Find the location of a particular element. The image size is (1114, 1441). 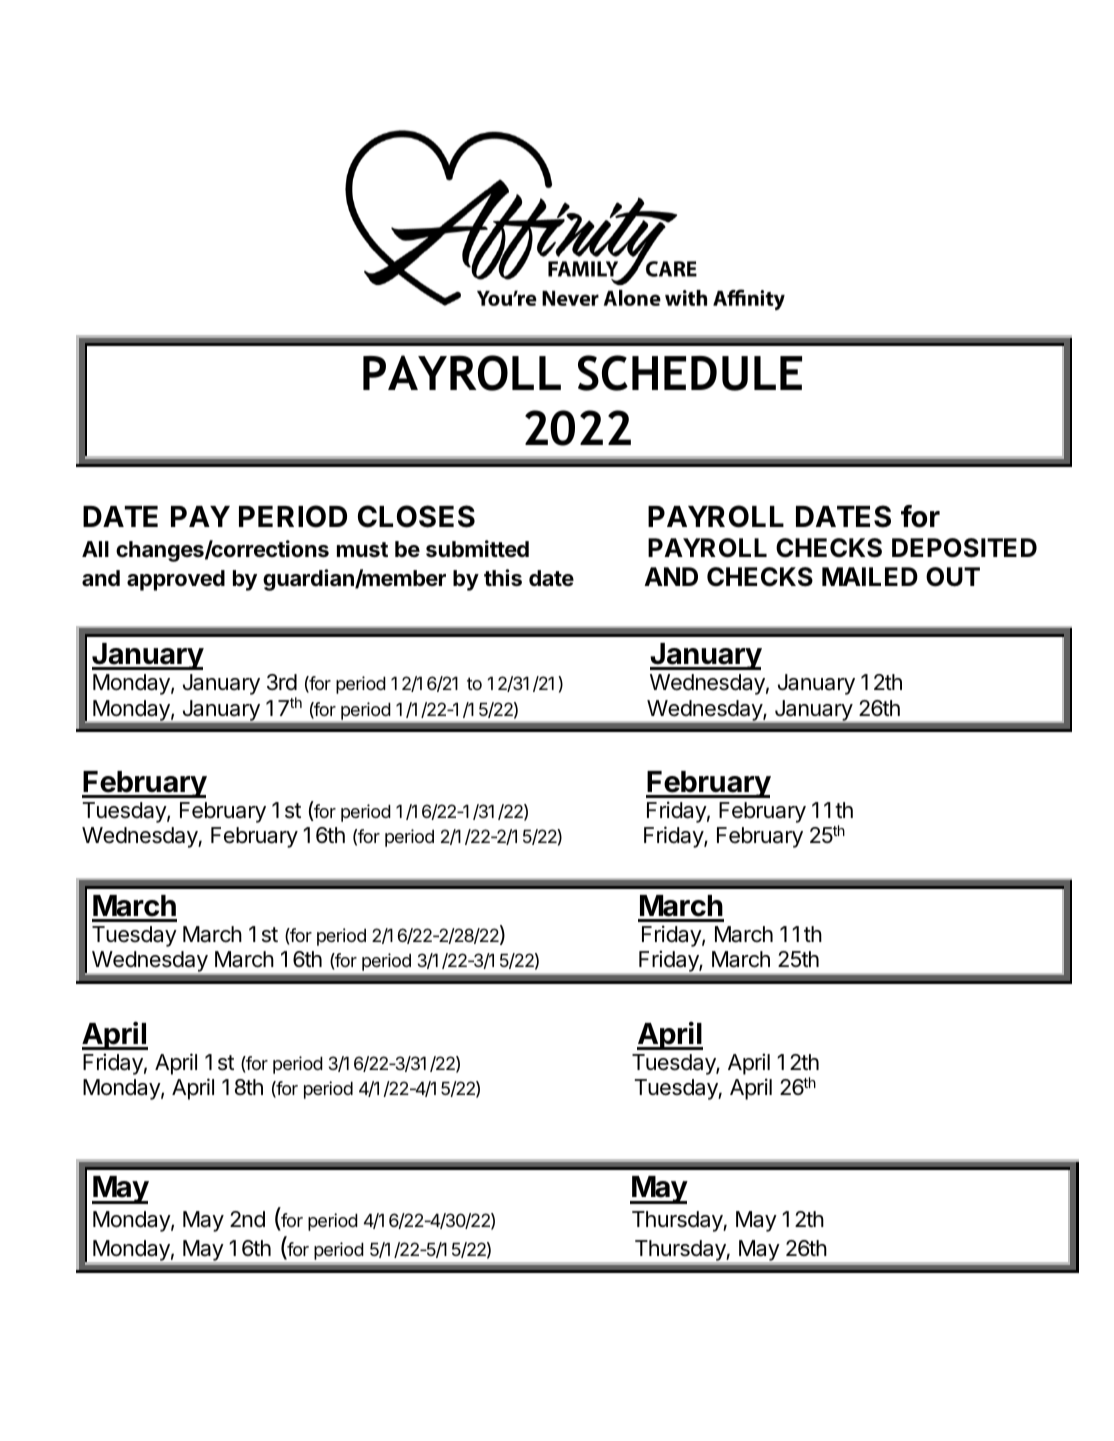

CLOSES is located at coordinates (416, 516).
